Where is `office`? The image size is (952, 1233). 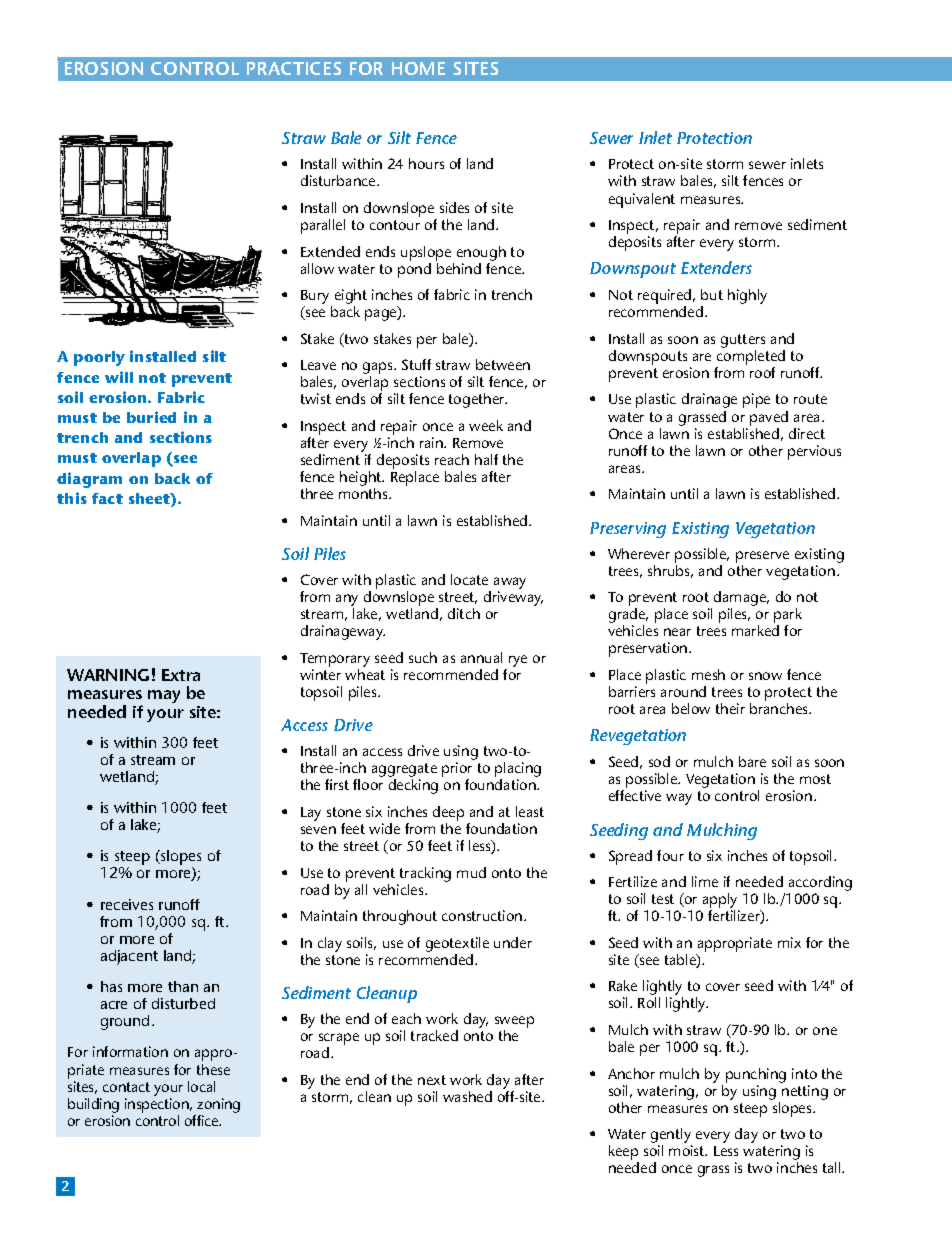
office is located at coordinates (203, 1120).
